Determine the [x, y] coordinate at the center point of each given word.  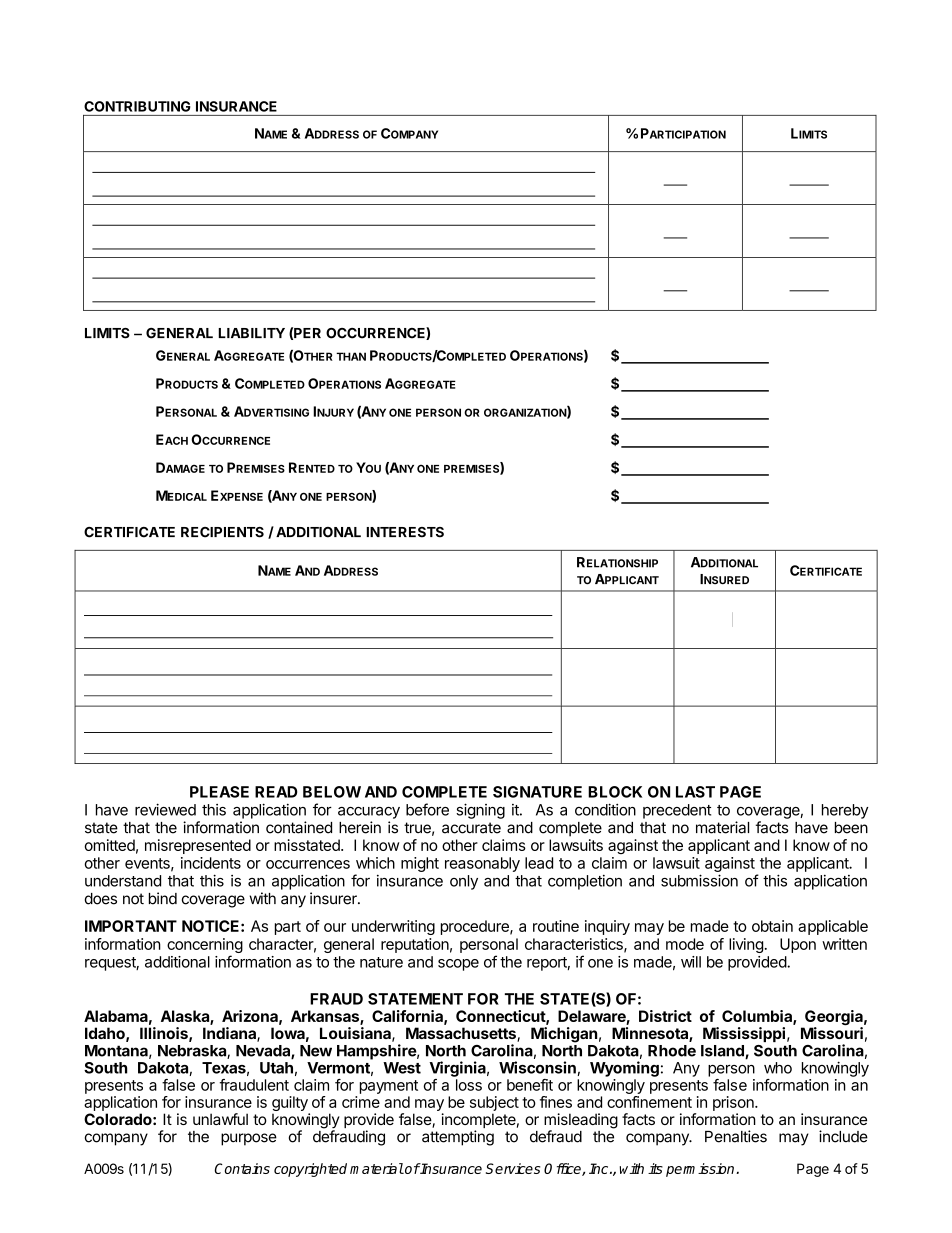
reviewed [165, 809]
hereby [845, 811]
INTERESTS [405, 532]
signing [480, 811]
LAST [695, 792]
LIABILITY [251, 333]
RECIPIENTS [222, 532]
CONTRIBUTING [137, 106]
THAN [351, 356]
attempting [458, 1138]
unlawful [220, 1119]
